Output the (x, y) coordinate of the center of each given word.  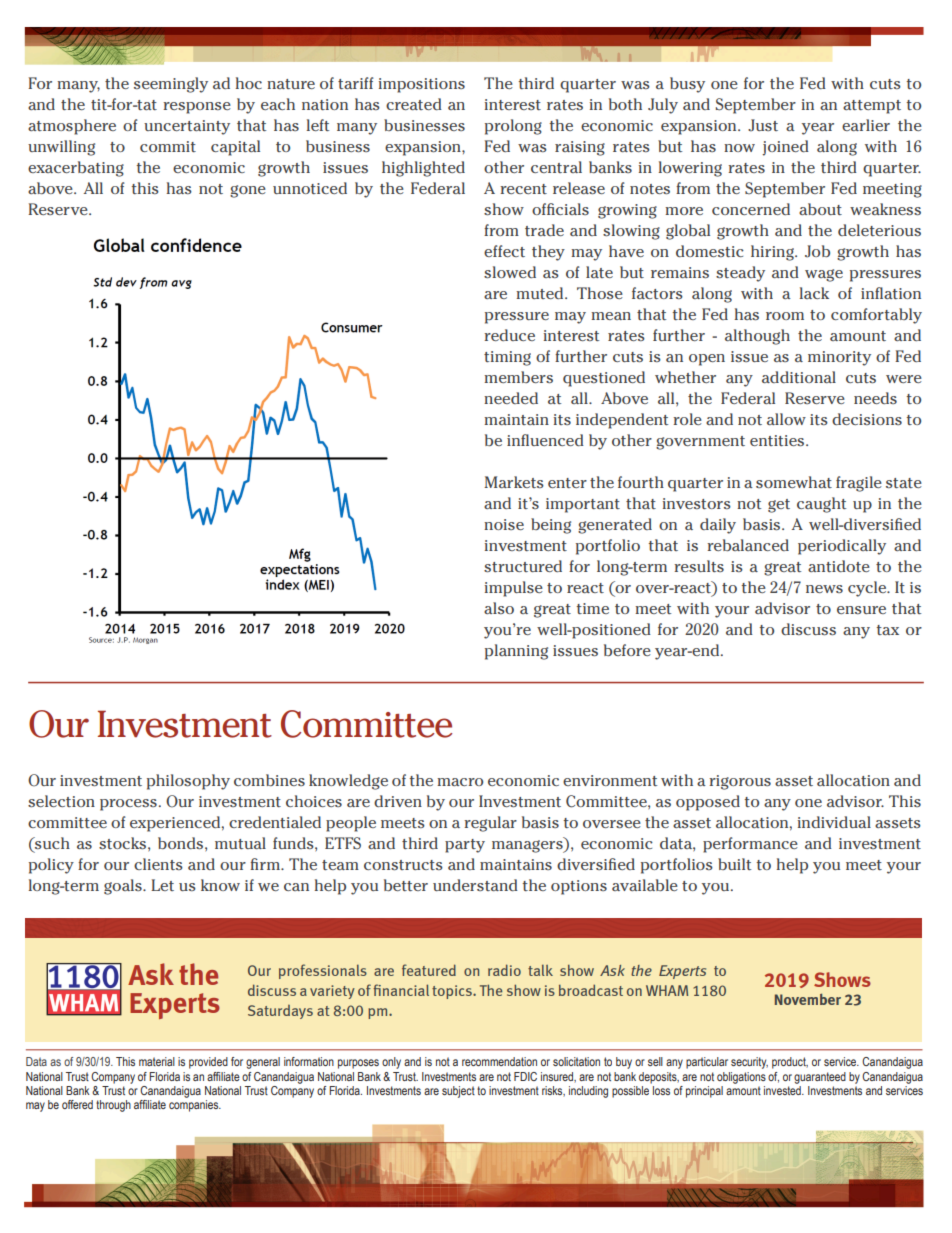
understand (475, 885)
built (734, 864)
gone (248, 191)
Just (763, 125)
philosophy (188, 782)
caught (821, 505)
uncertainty (187, 127)
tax (887, 630)
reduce (509, 335)
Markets (514, 482)
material (157, 1061)
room (785, 316)
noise (504, 524)
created (414, 104)
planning (516, 652)
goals (124, 887)
